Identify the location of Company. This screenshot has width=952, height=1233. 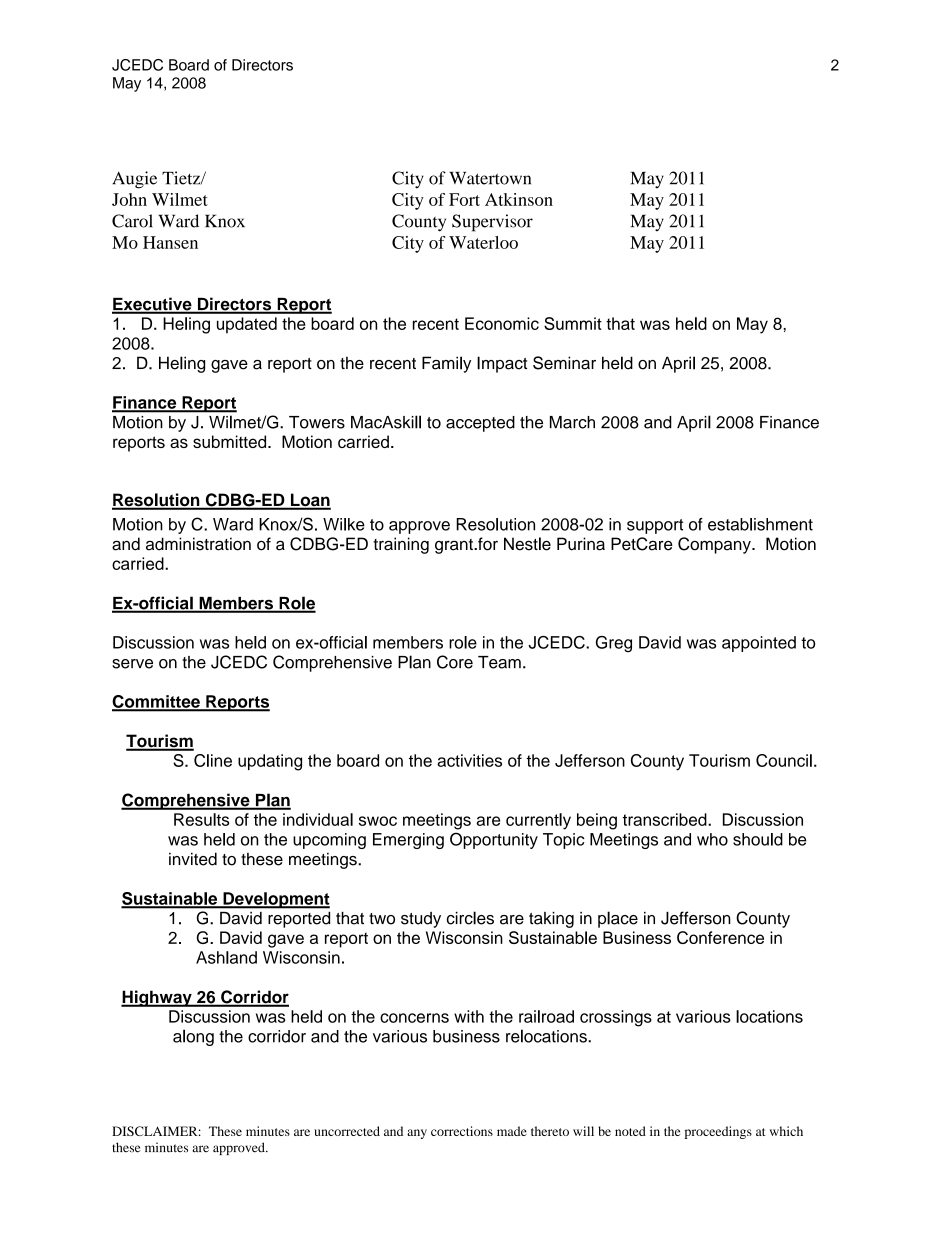
(715, 545).
